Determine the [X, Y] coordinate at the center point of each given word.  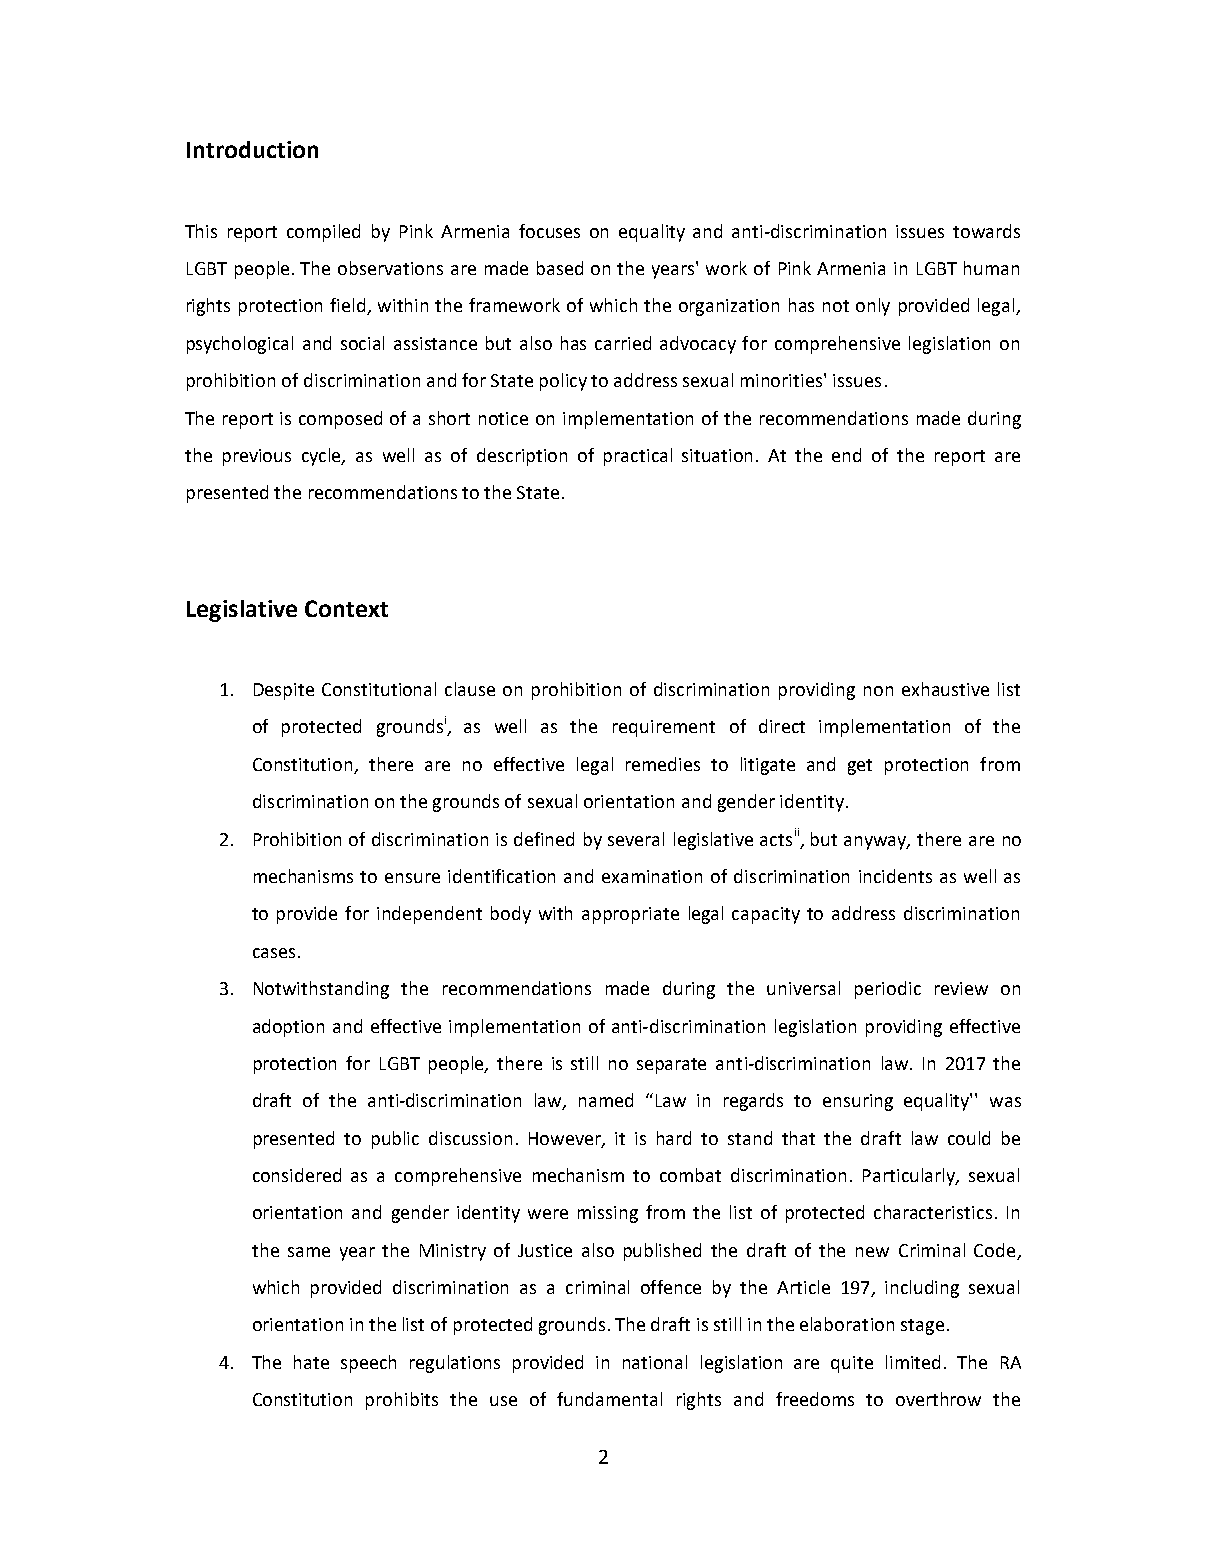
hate [311, 1362]
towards [986, 231]
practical [638, 457]
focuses [549, 231]
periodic [888, 990]
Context [346, 608]
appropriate [630, 915]
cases [274, 953]
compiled [323, 233]
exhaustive [945, 689]
